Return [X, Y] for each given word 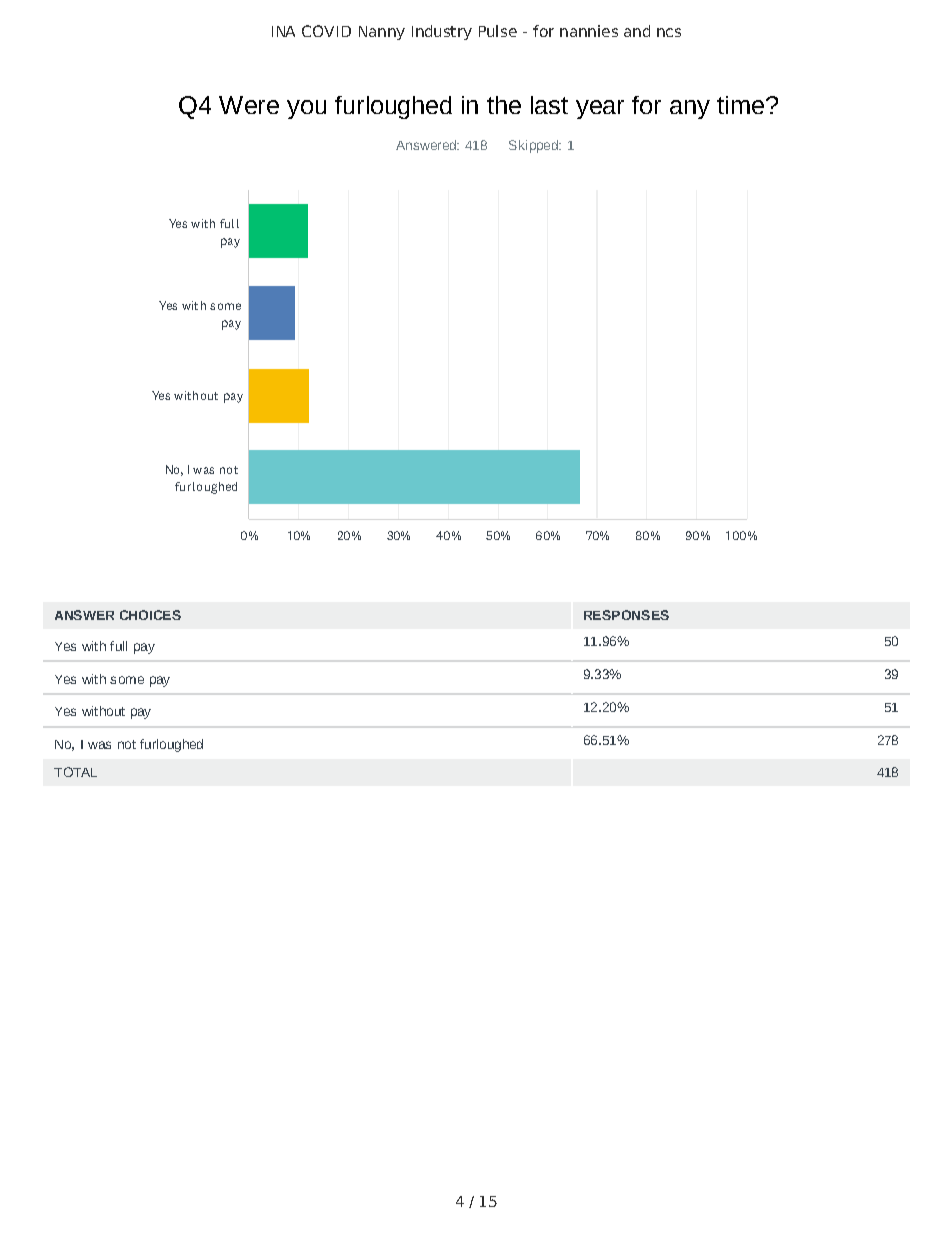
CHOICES [150, 615]
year [600, 109]
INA [283, 31]
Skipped [534, 146]
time [740, 105]
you [306, 109]
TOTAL [75, 772]
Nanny [382, 33]
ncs [669, 32]
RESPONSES [626, 615]
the [504, 105]
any [690, 109]
